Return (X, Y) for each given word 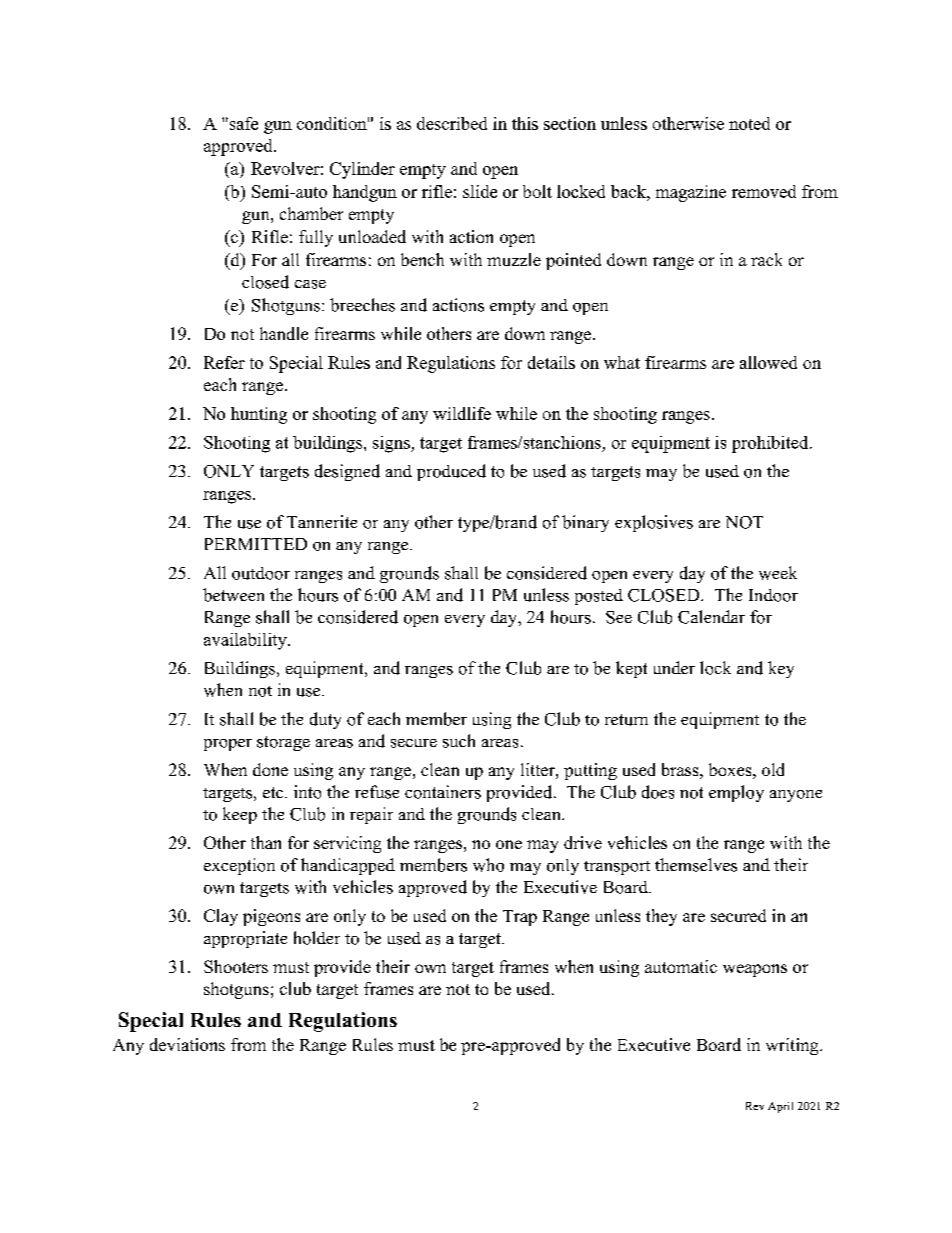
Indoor (773, 595)
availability (246, 641)
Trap (520, 918)
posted (599, 597)
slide (480, 191)
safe (242, 123)
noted (749, 123)
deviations (187, 1044)
